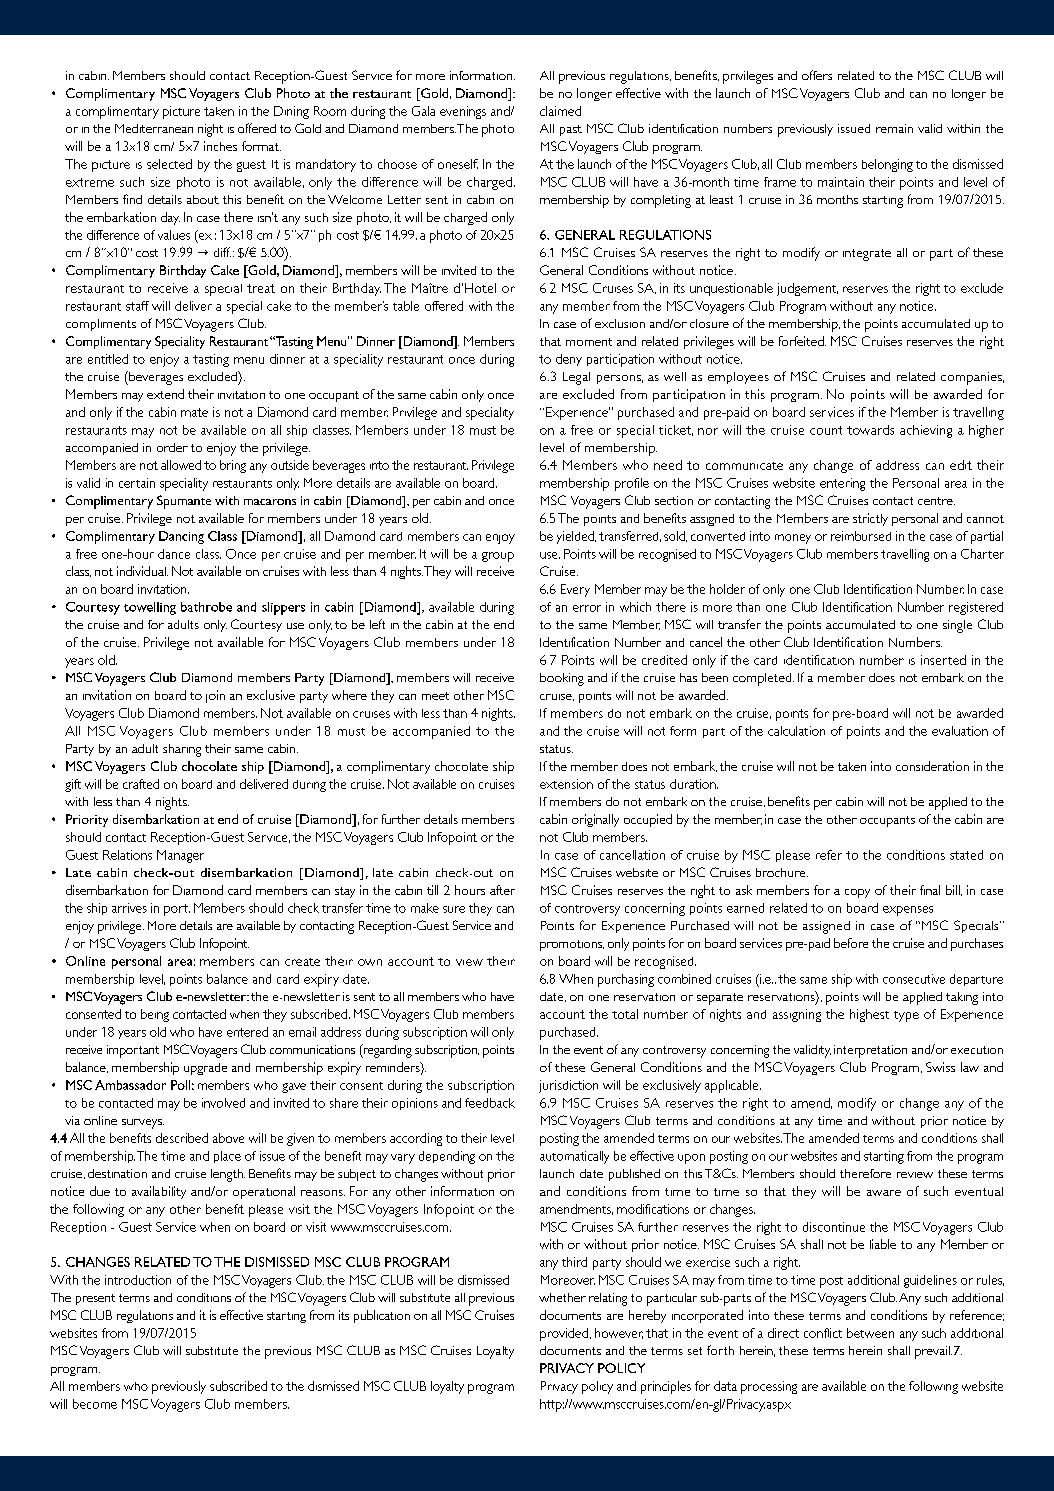 This screenshot has height=1491, width=1054. What do you see at coordinates (932, 766) in the screenshot?
I see `consideration` at bounding box center [932, 766].
